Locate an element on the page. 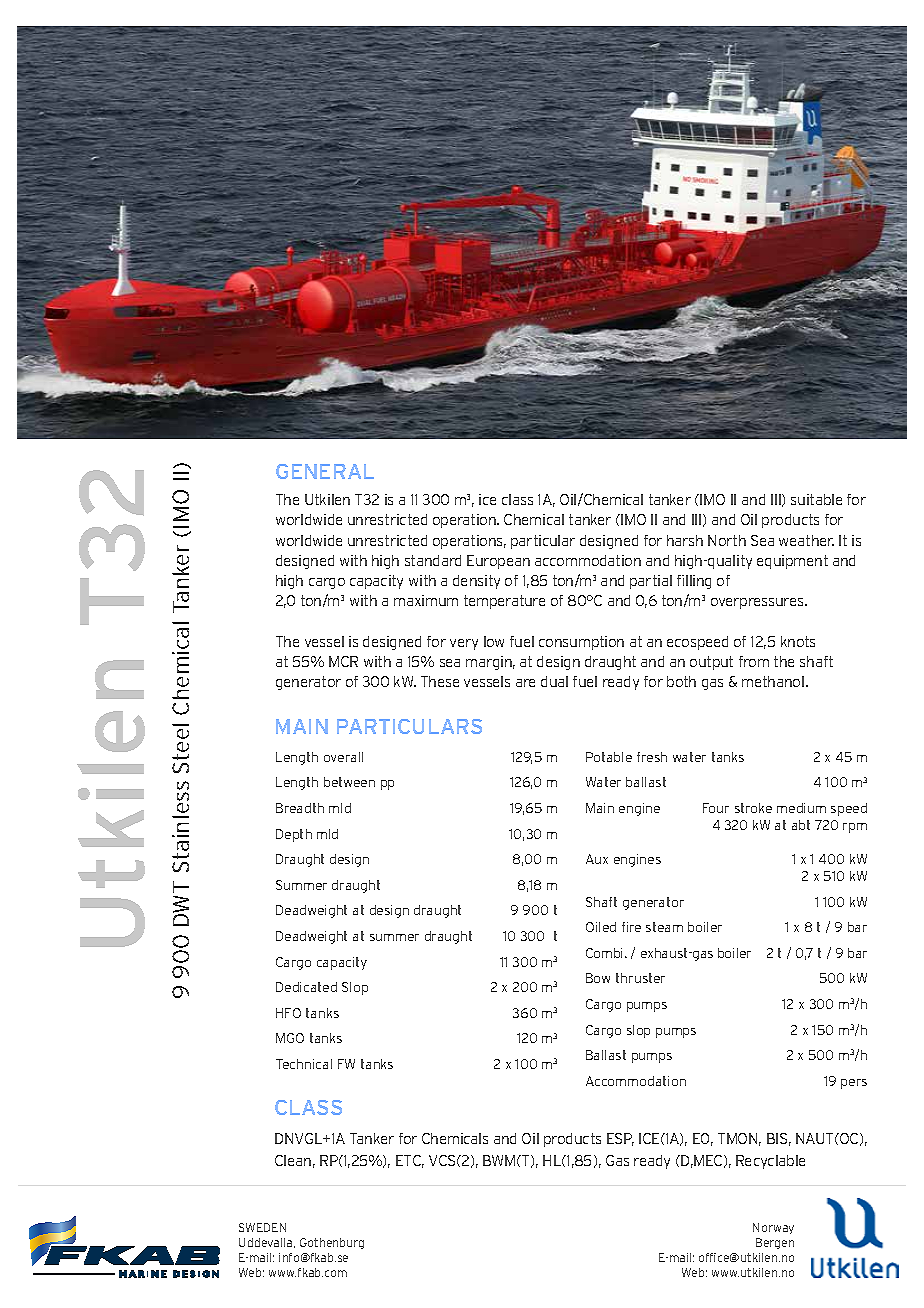 This document has width=924, height=1308. Aux is located at coordinates (597, 859).
